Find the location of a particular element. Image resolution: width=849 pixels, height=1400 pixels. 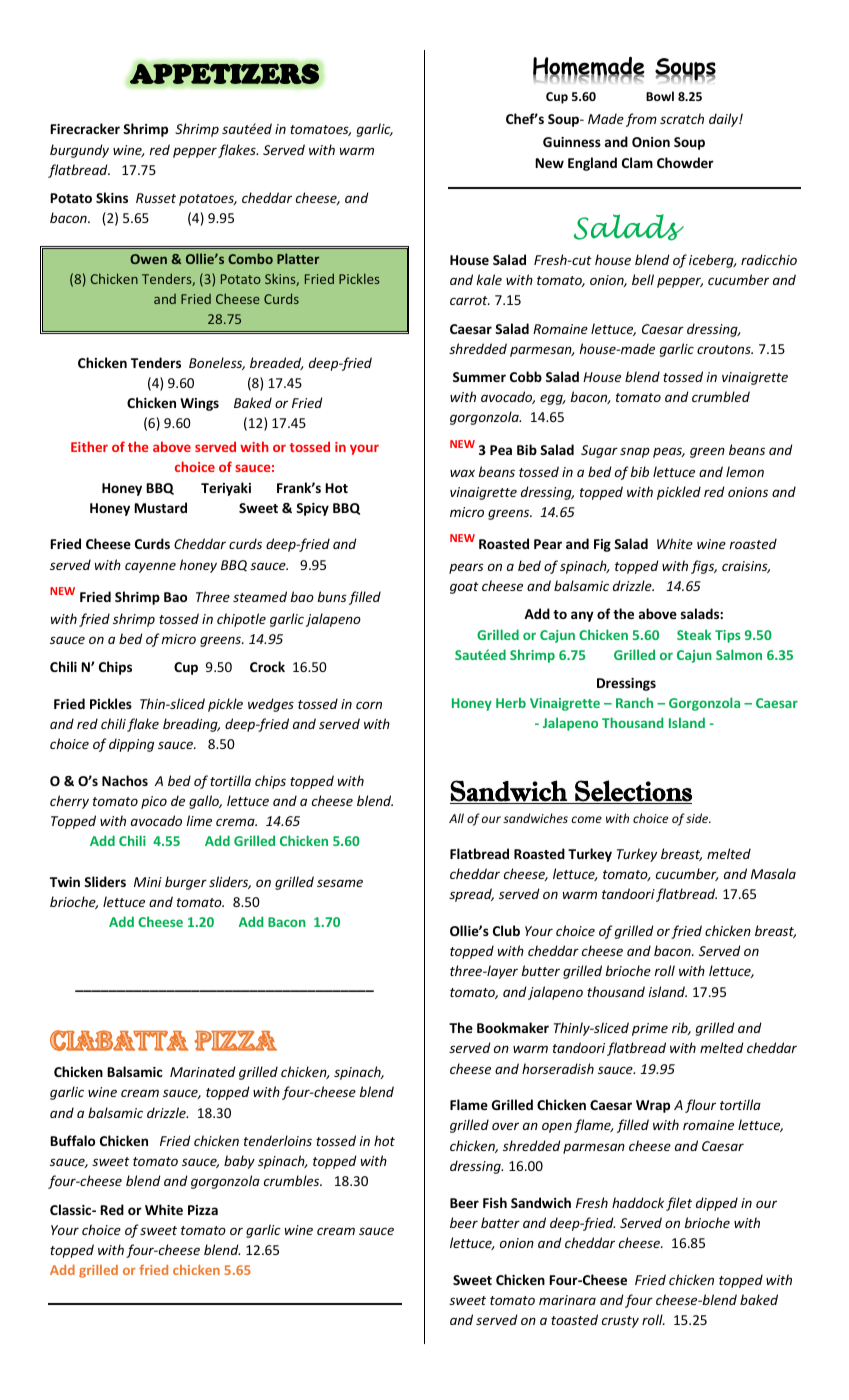

dipping is located at coordinates (131, 745).
